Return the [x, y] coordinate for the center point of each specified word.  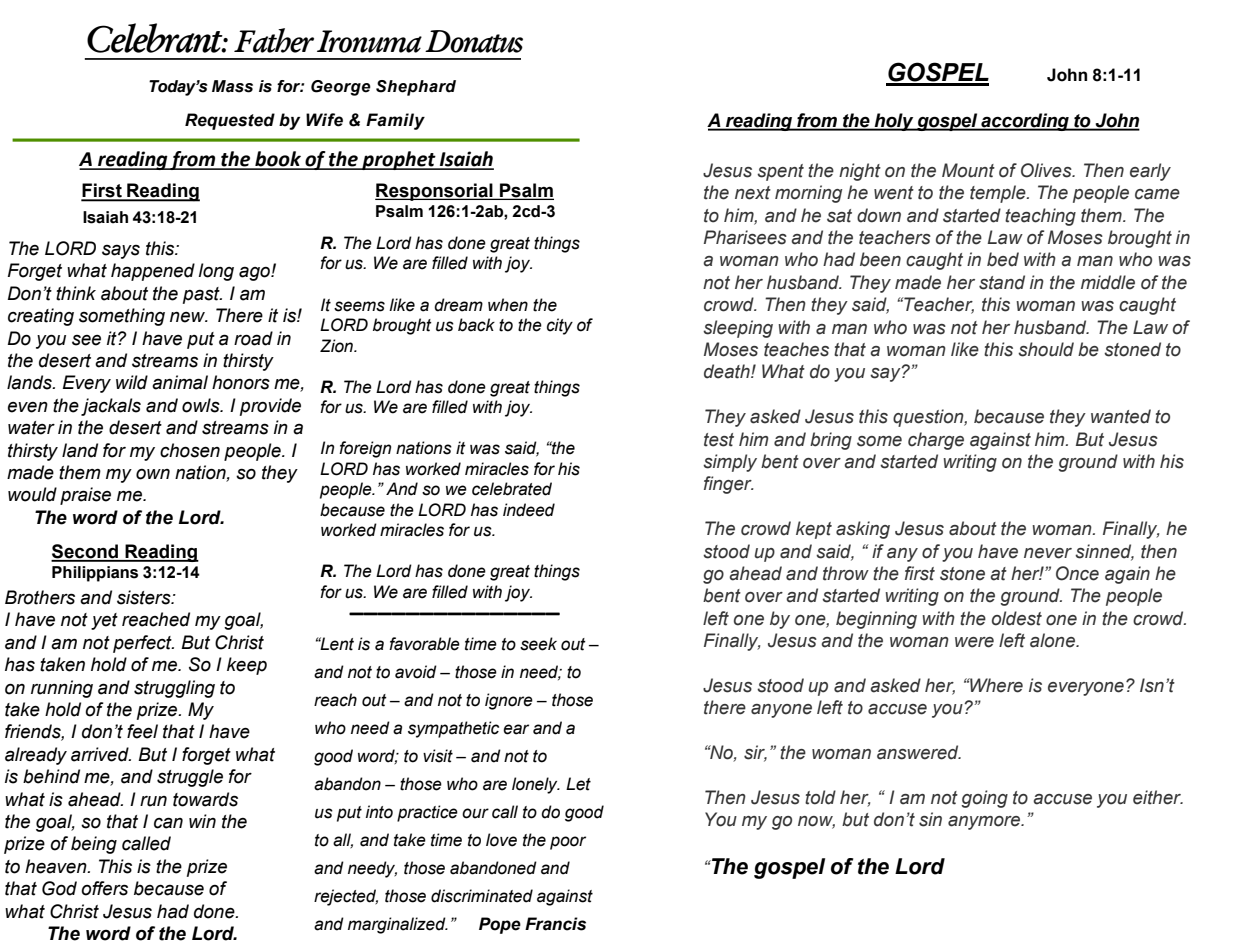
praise [85, 496]
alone [1053, 640]
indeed [529, 510]
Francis [555, 924]
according [1025, 122]
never [1048, 553]
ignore [509, 701]
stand [1002, 282]
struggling [174, 689]
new [189, 317]
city [560, 326]
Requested [230, 121]
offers [104, 888]
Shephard [416, 88]
